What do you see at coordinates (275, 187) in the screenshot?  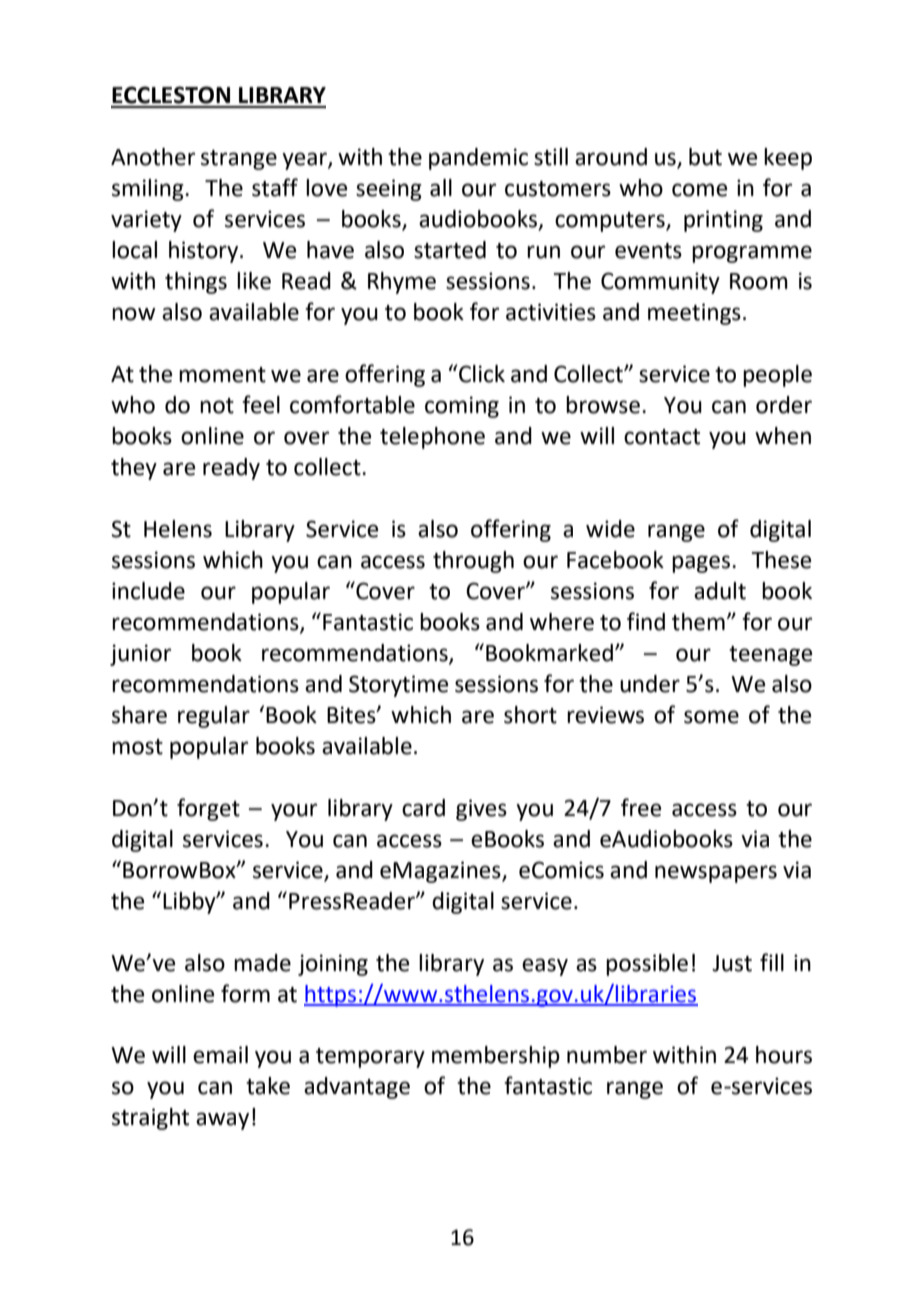 I see `staff` at bounding box center [275, 187].
